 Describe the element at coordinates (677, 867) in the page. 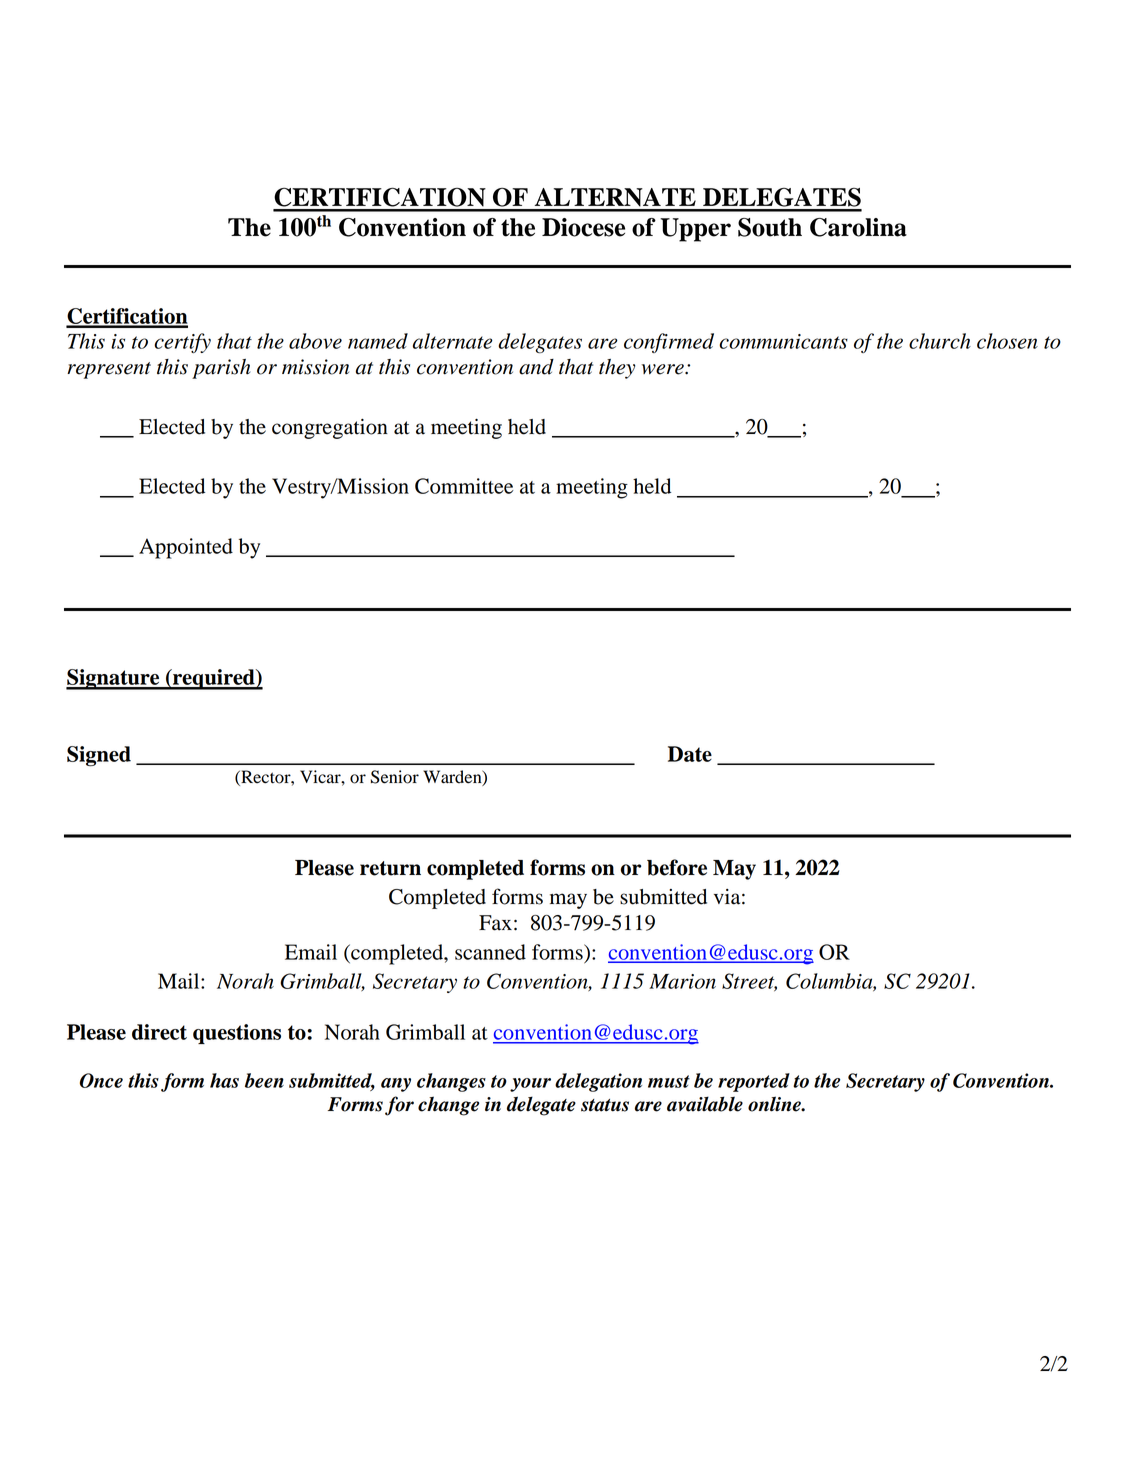

I see `before` at that location.
